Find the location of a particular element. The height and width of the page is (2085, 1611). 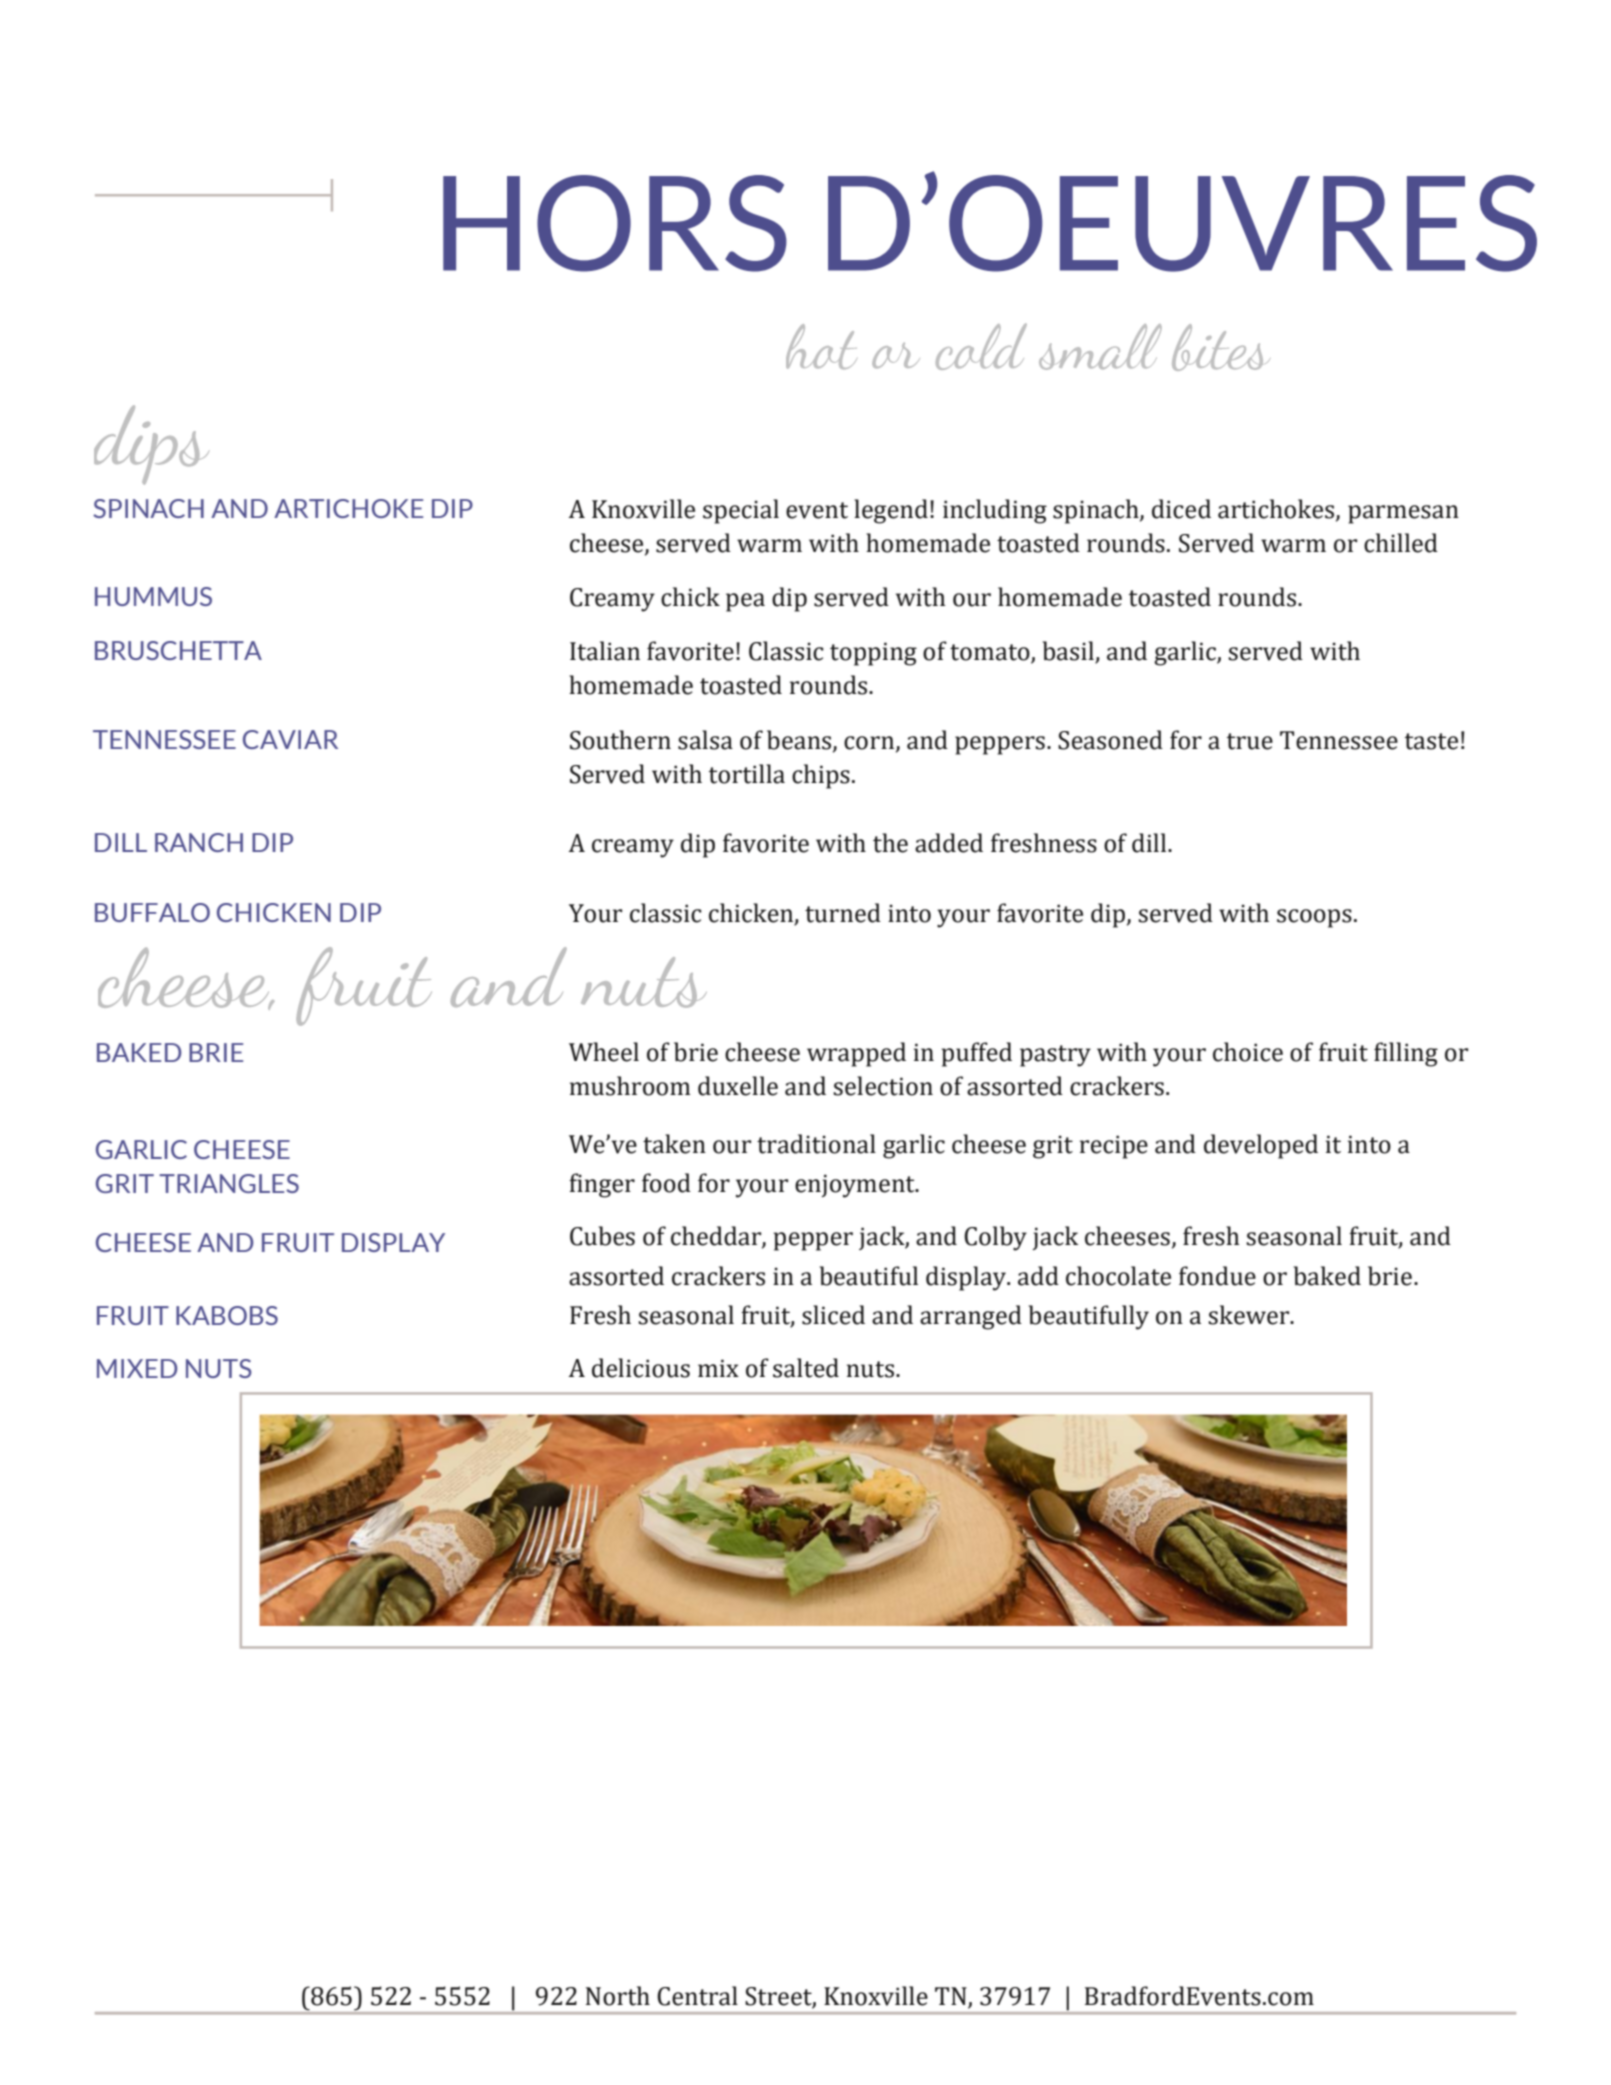

diced is located at coordinates (1181, 509).
